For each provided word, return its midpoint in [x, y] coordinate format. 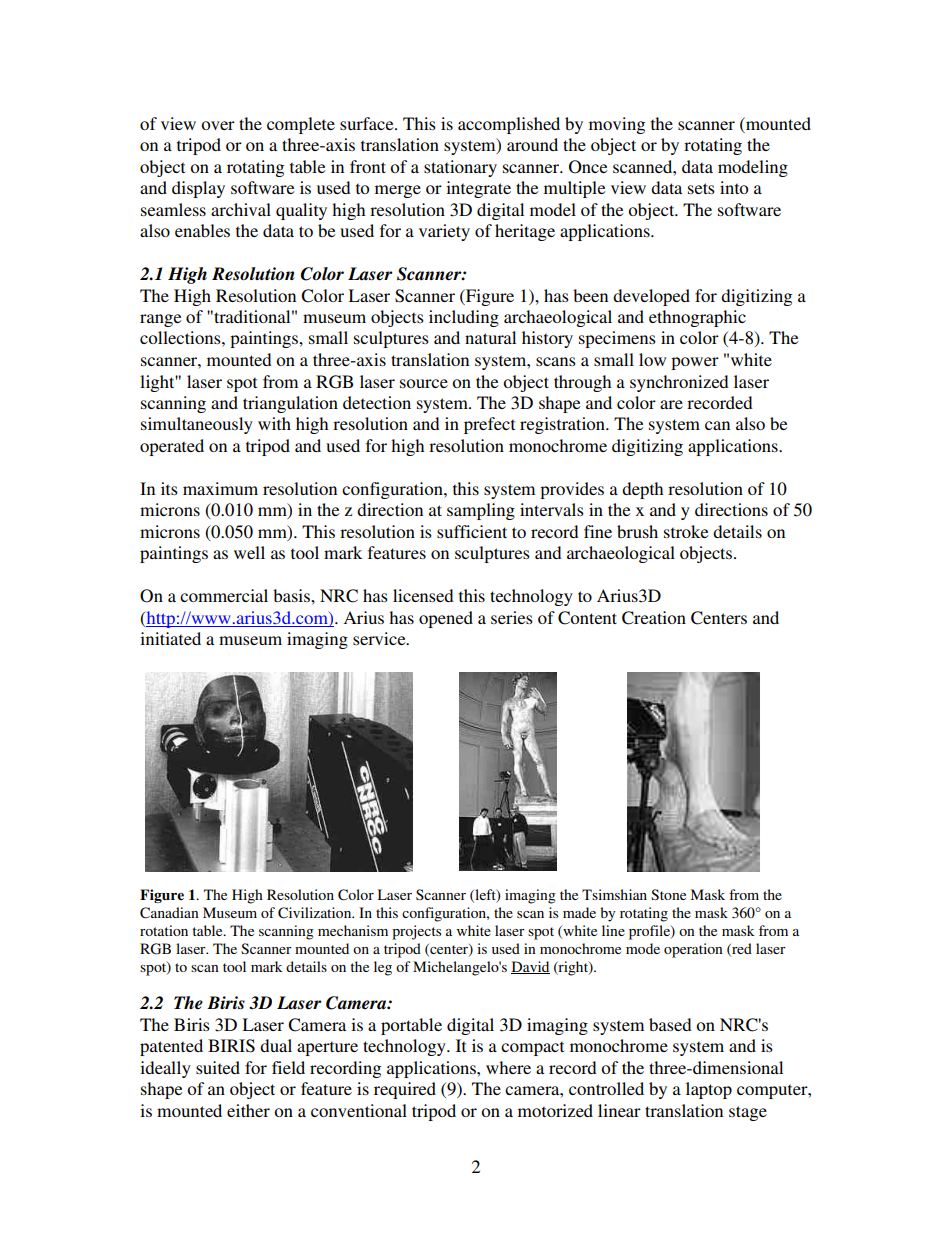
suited [218, 1067]
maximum [220, 488]
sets [701, 188]
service [380, 638]
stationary [460, 168]
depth [642, 490]
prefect [489, 425]
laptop [709, 1090]
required [405, 1090]
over [218, 125]
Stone [668, 894]
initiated [170, 638]
